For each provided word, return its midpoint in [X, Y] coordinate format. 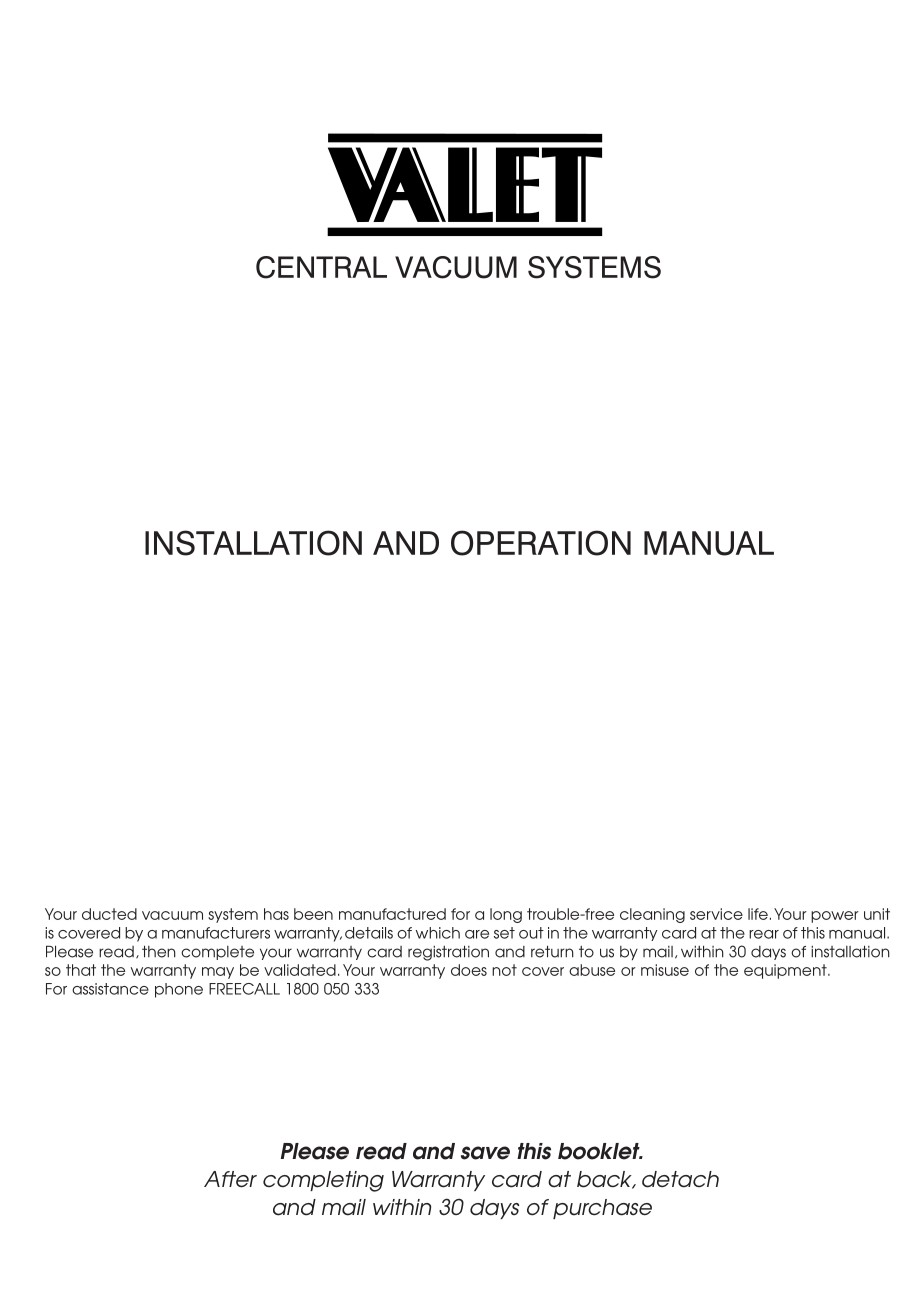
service [716, 914]
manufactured [392, 914]
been [313, 914]
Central [321, 267]
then [159, 951]
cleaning [652, 915]
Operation [541, 543]
